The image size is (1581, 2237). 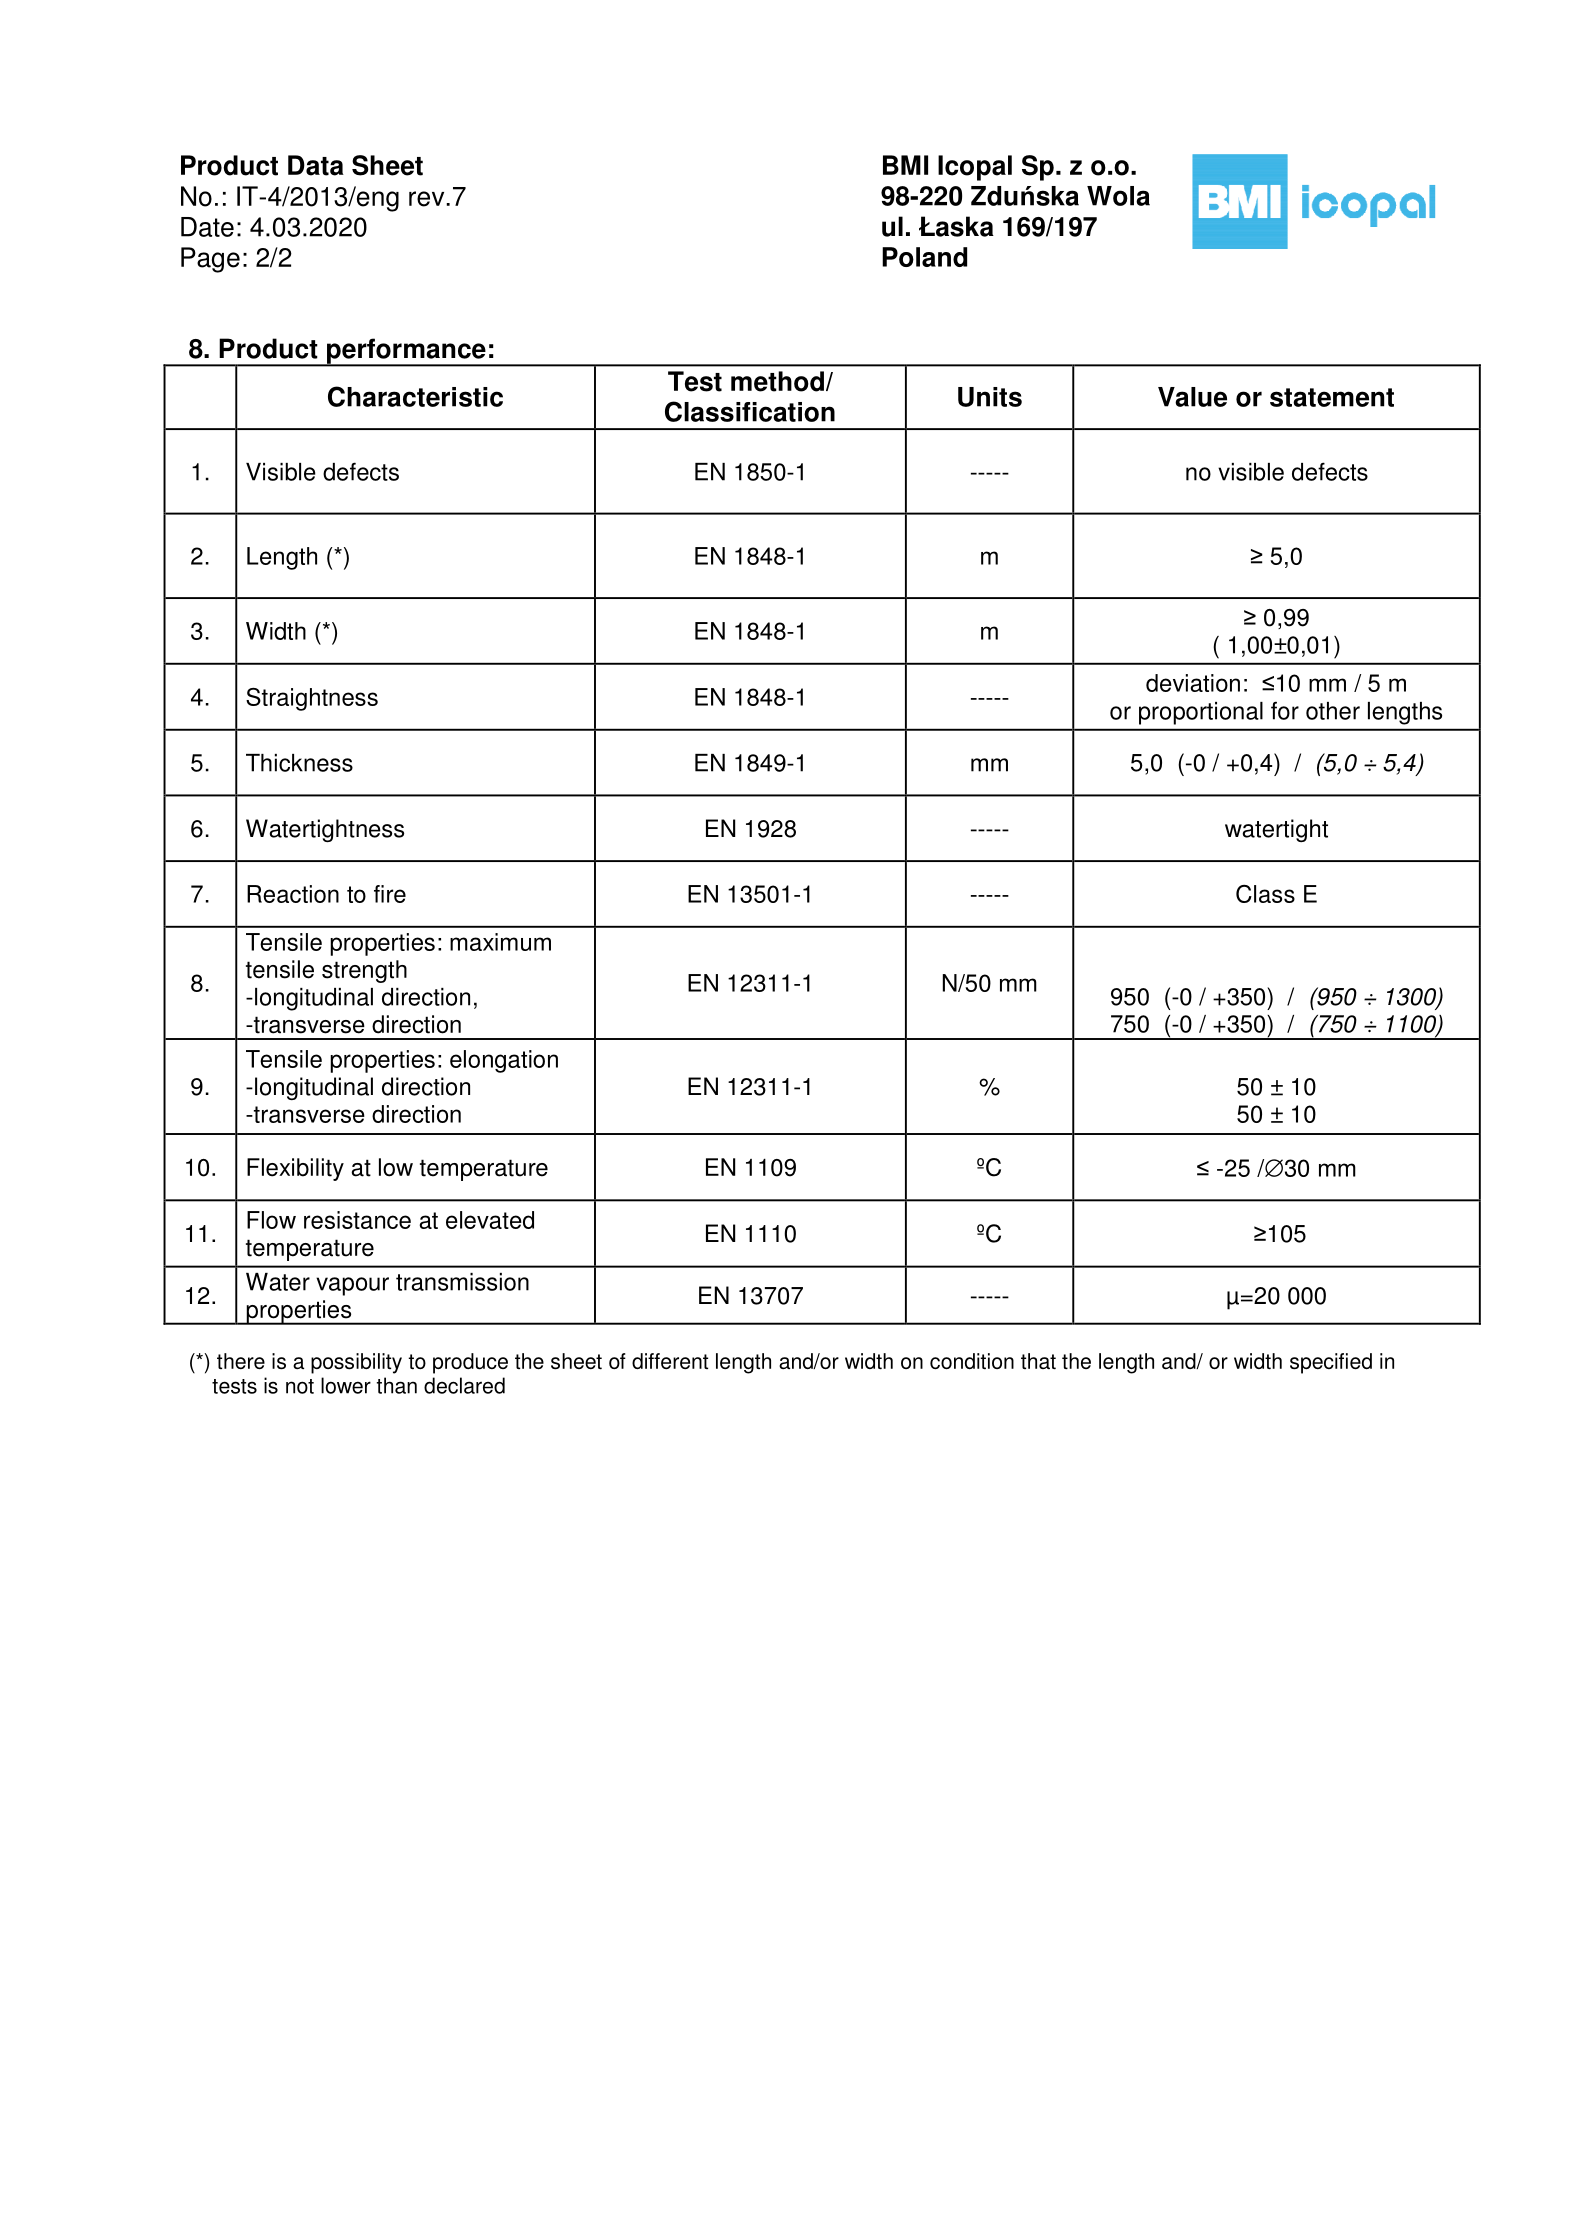 What do you see at coordinates (312, 699) in the document?
I see `Straightness` at bounding box center [312, 699].
